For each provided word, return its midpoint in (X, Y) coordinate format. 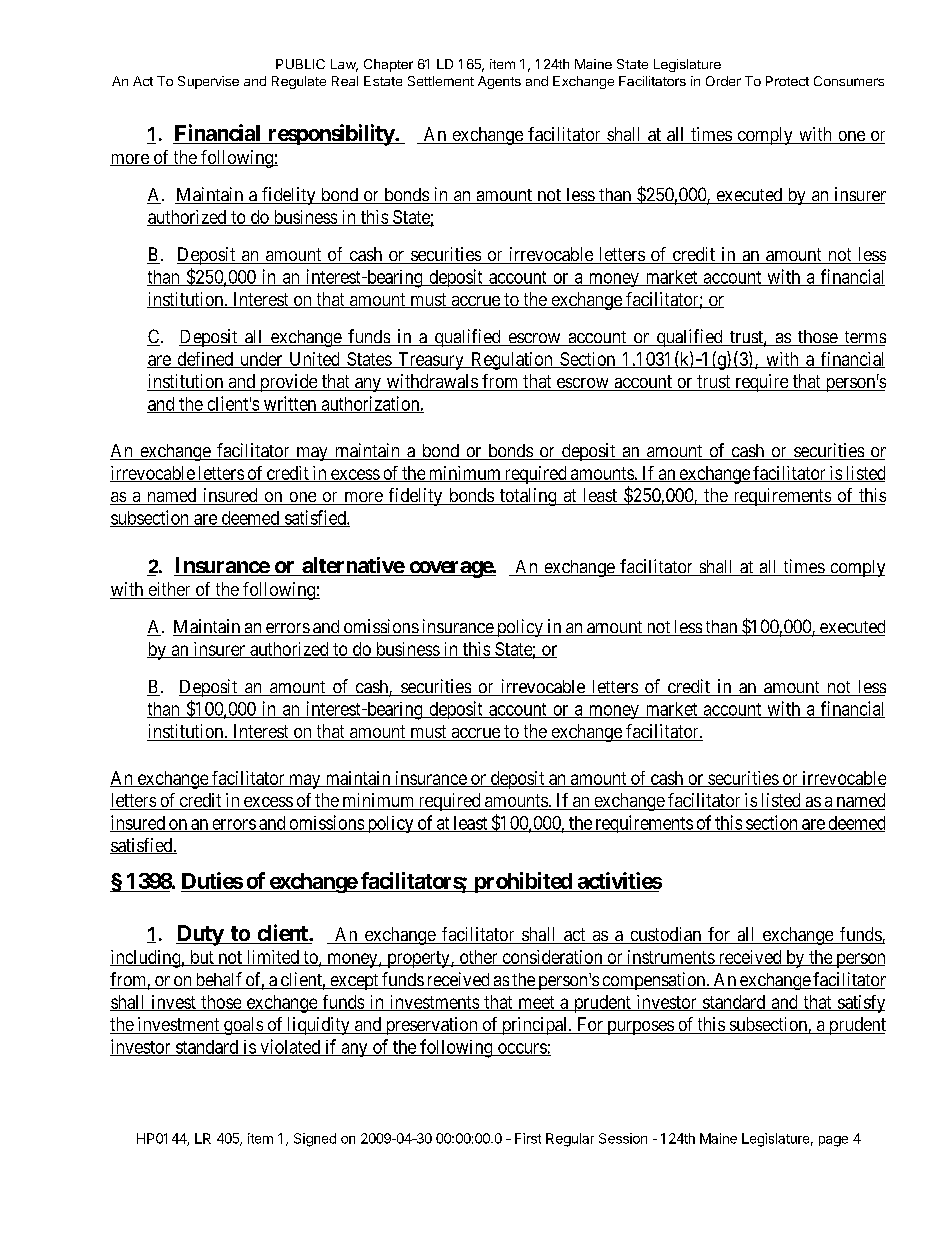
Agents (499, 82)
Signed (315, 1140)
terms (864, 338)
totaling (528, 497)
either (169, 590)
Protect (787, 81)
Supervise (208, 82)
